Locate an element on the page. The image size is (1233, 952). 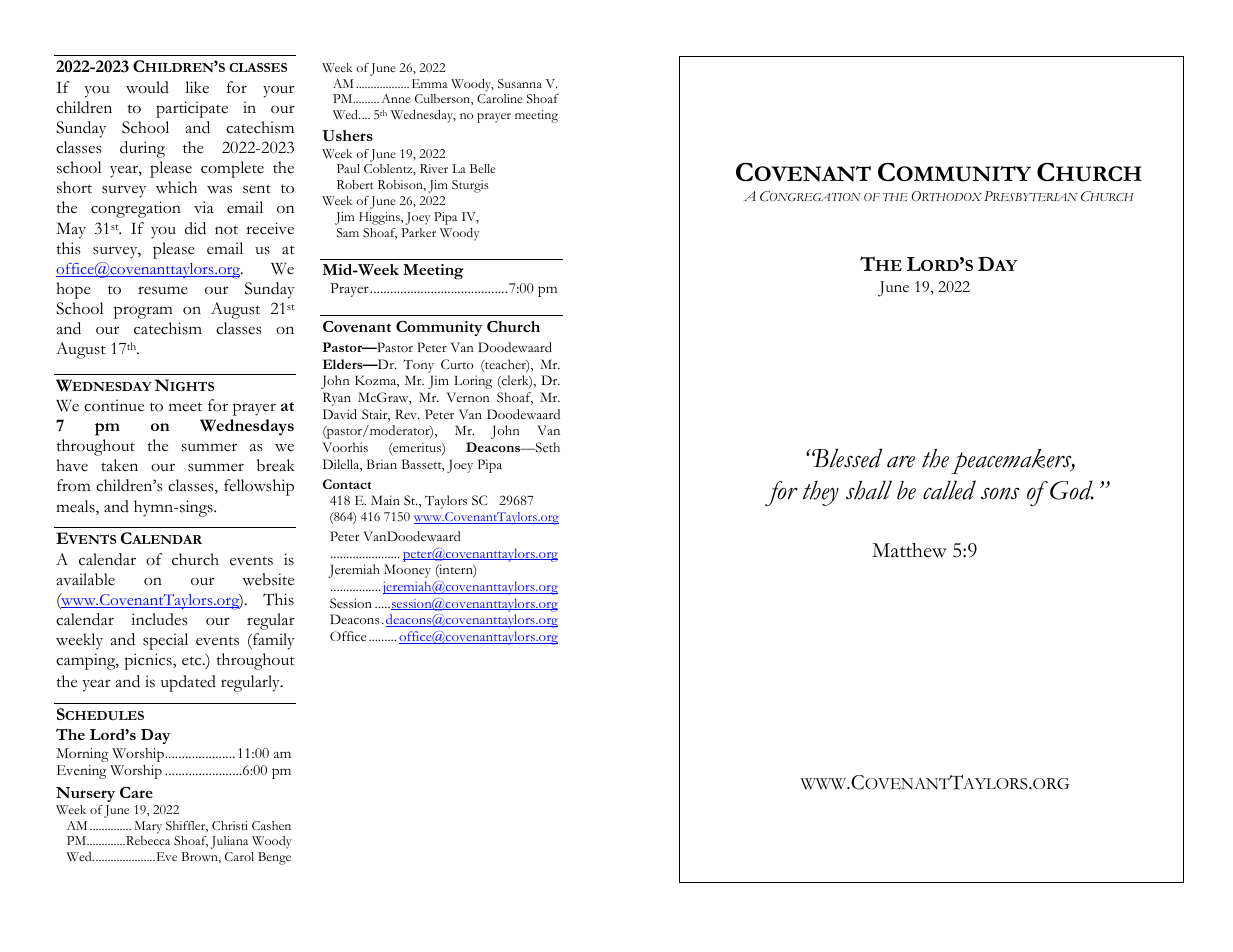
Juliana is located at coordinates (229, 842).
